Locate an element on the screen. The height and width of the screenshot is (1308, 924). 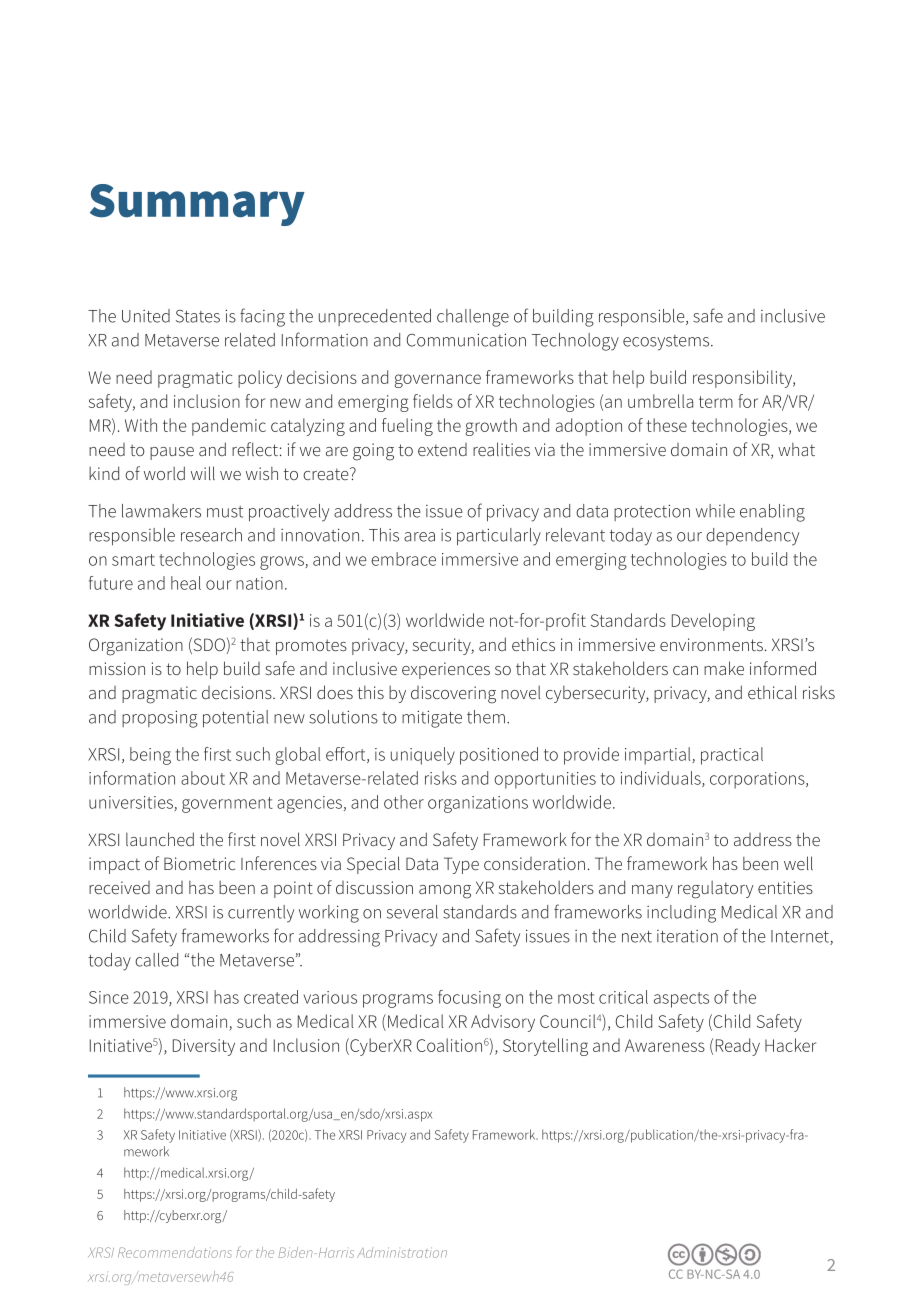
proposing is located at coordinates (160, 719).
